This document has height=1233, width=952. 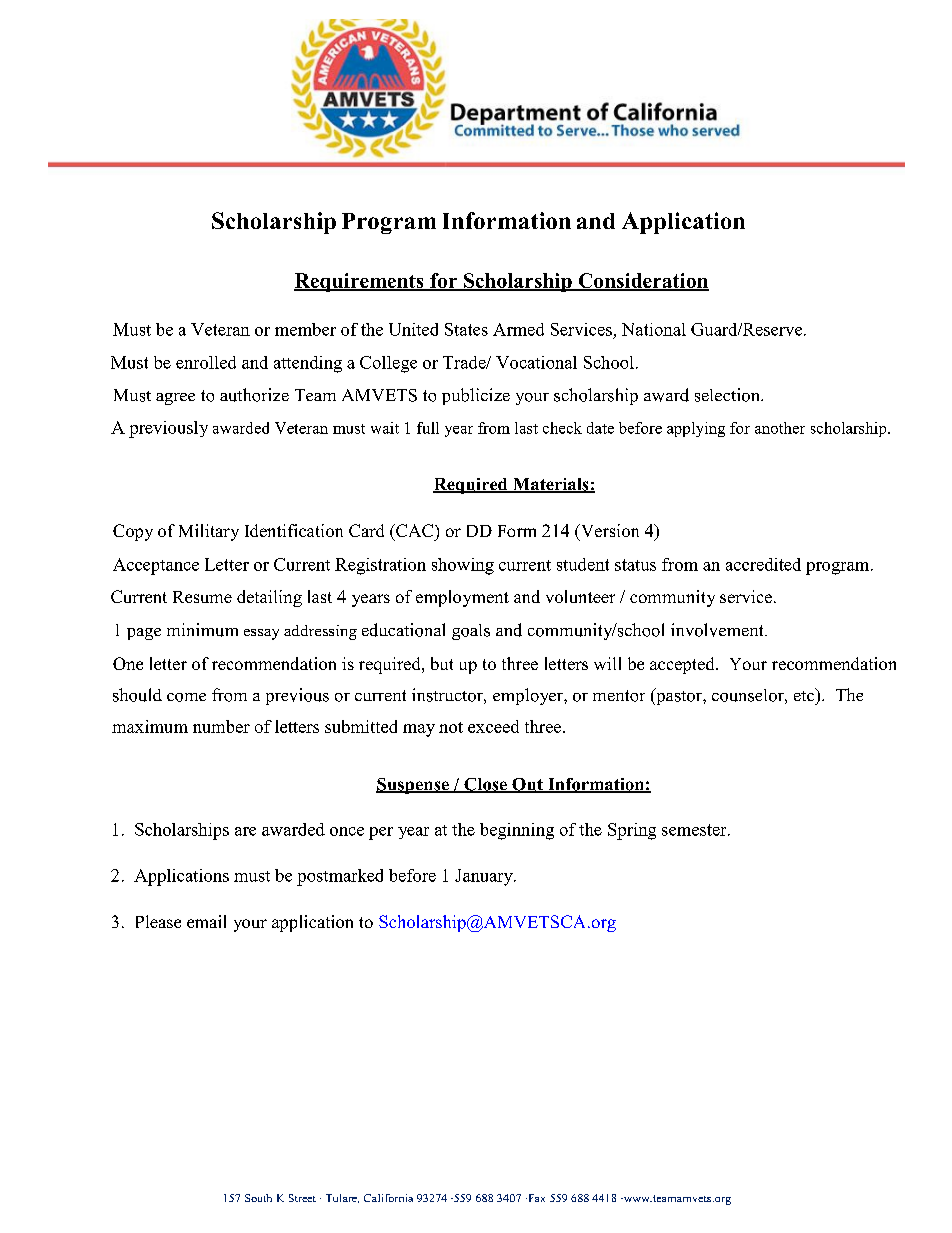 What do you see at coordinates (718, 630) in the document?
I see `involvement` at bounding box center [718, 630].
